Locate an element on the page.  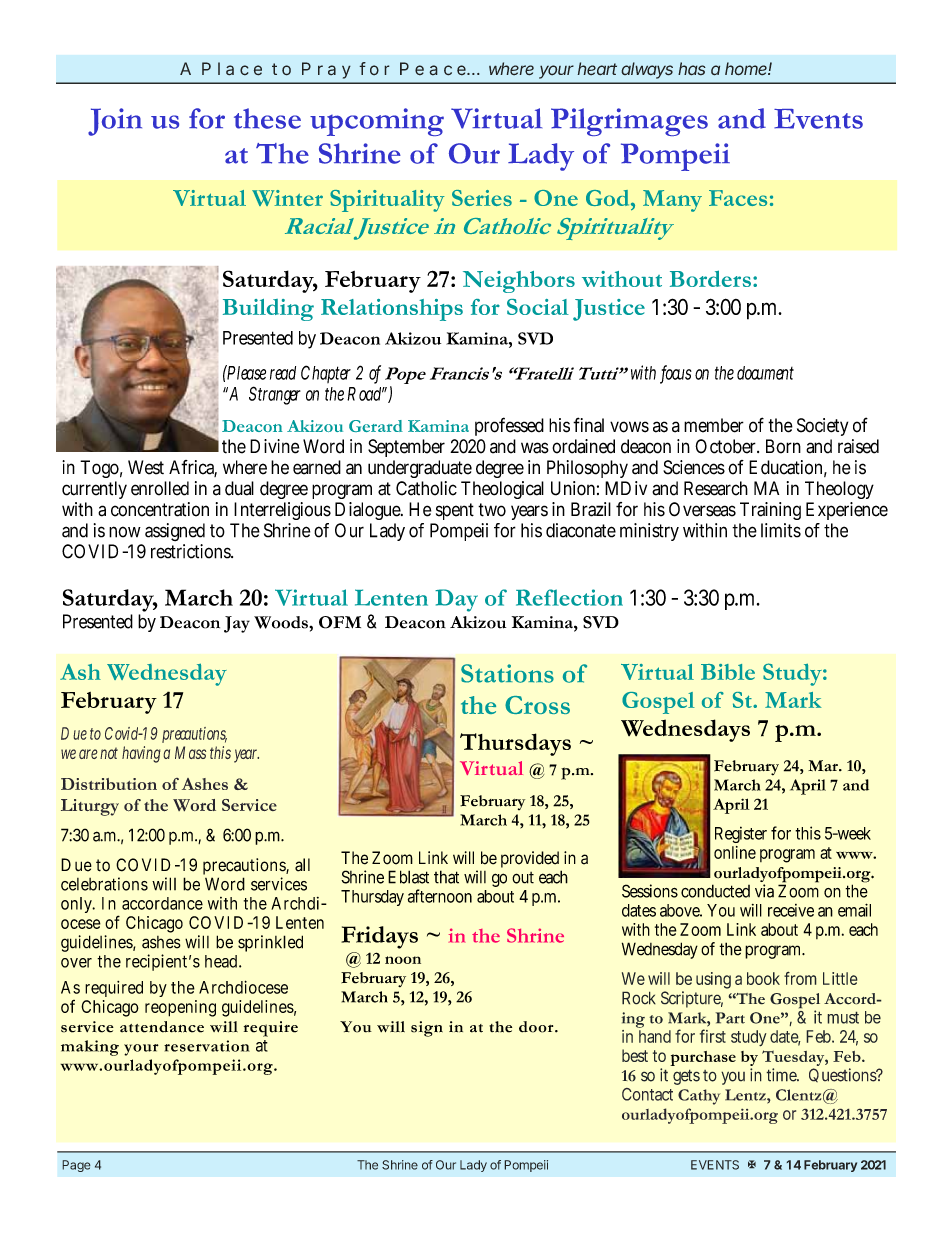
Page is located at coordinates (76, 1166).
